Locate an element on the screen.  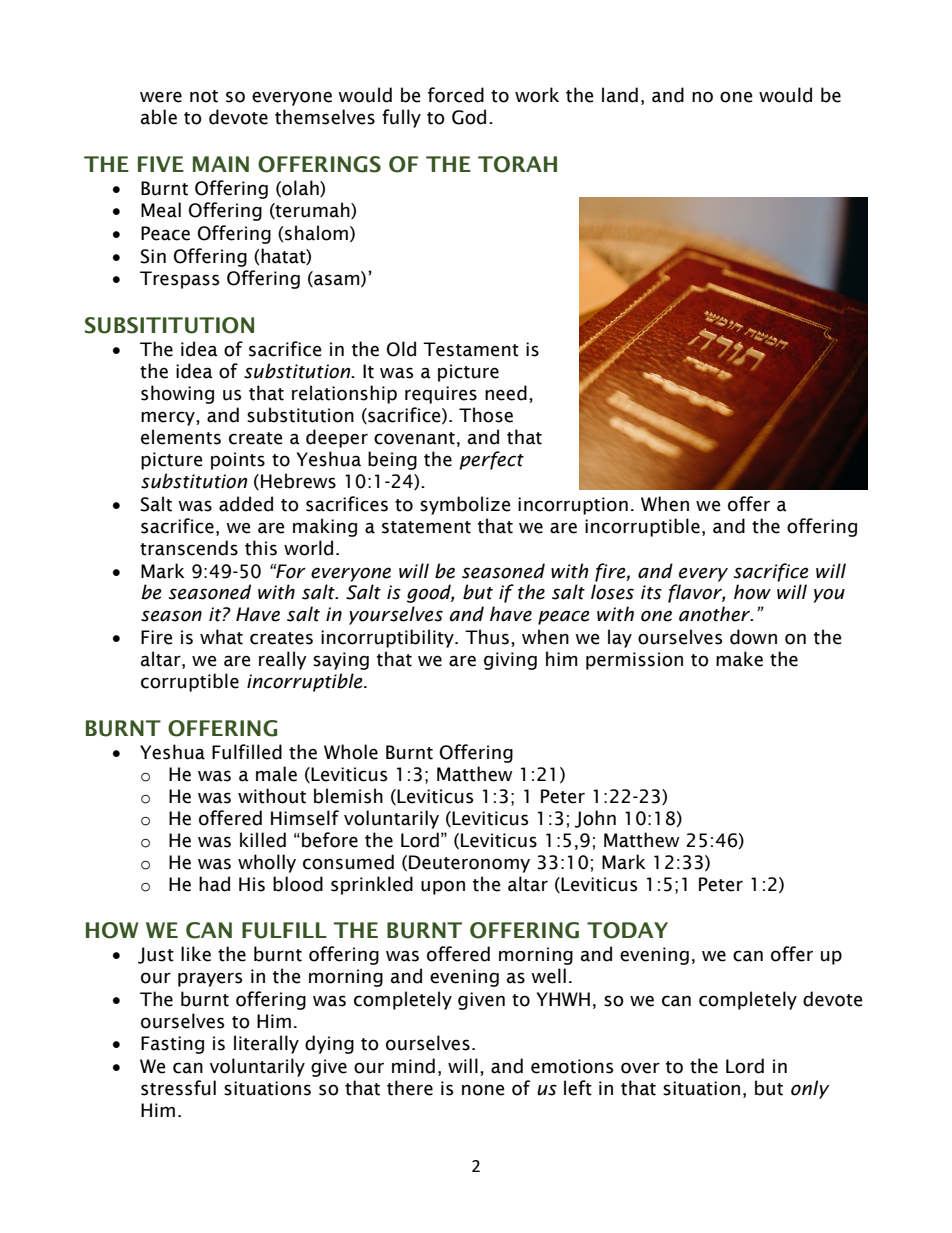
literally is located at coordinates (266, 1044).
